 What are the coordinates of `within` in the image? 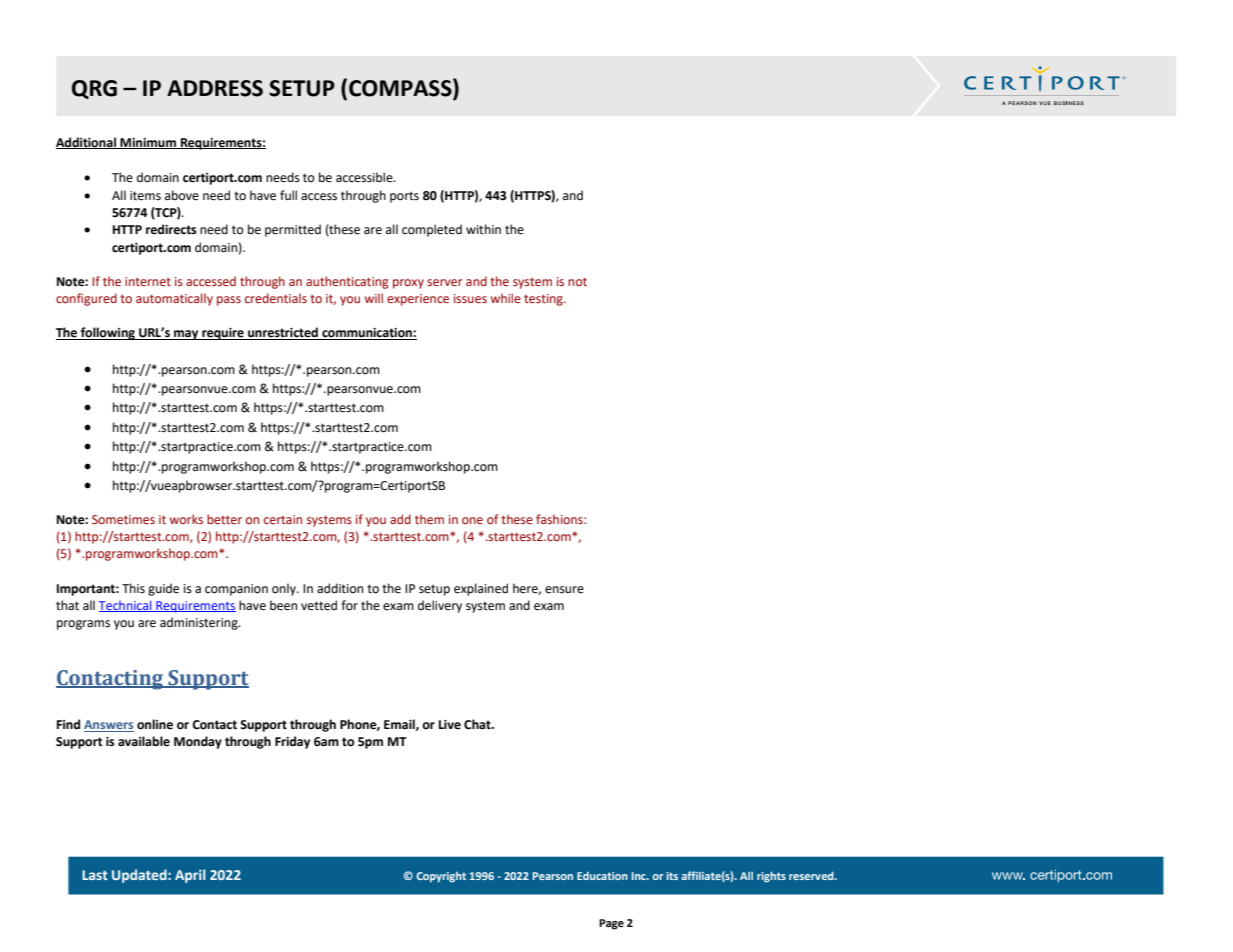 It's located at (483, 229).
